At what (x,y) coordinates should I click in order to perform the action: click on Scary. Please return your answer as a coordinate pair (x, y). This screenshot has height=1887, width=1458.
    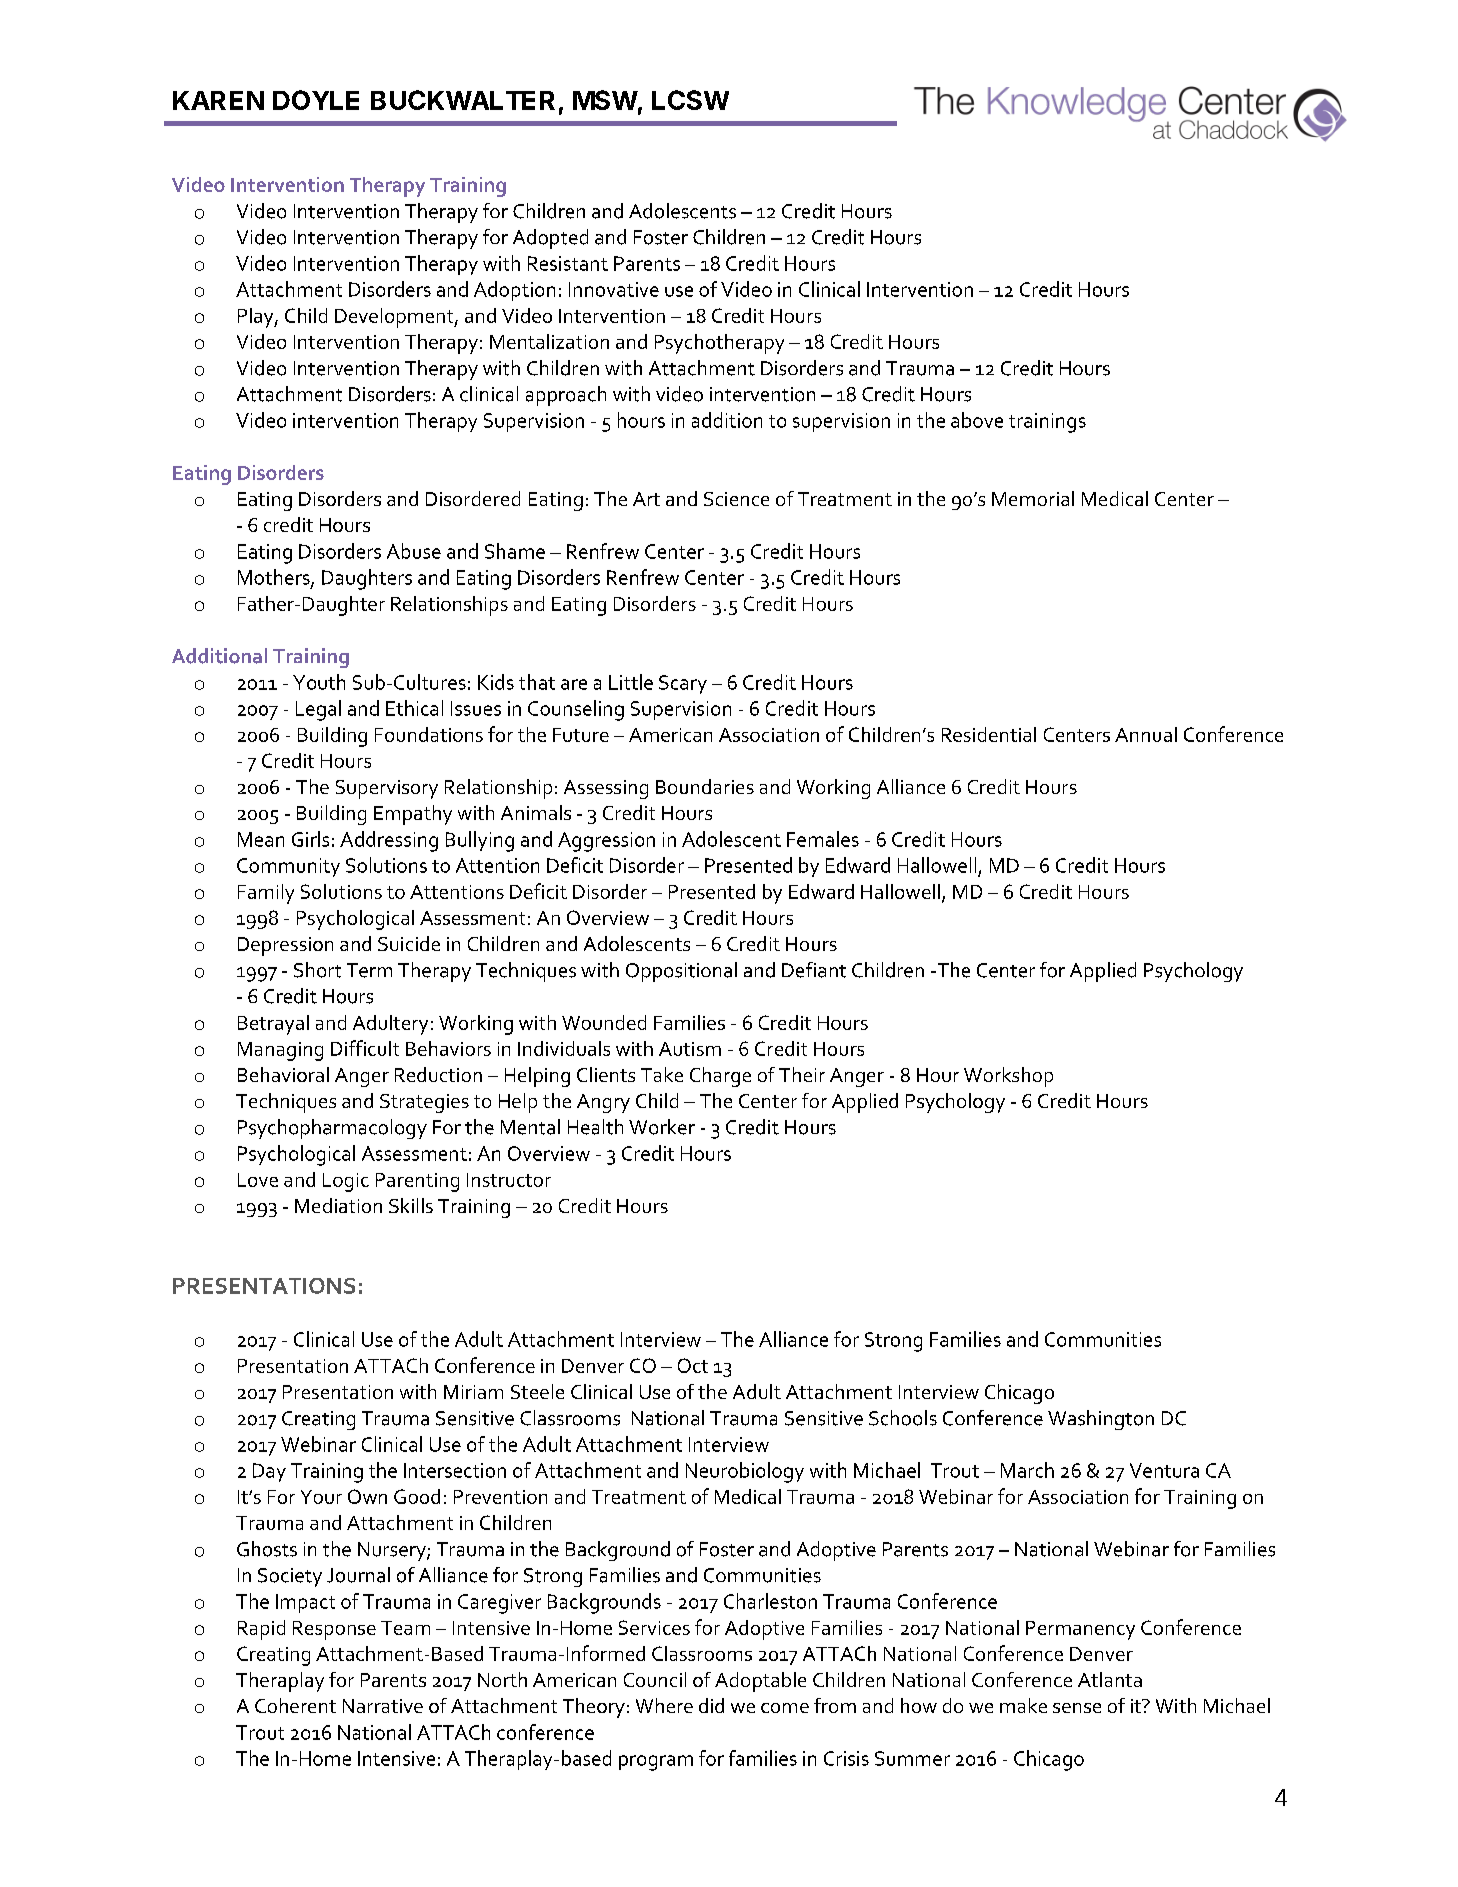
    Looking at the image, I should click on (683, 684).
